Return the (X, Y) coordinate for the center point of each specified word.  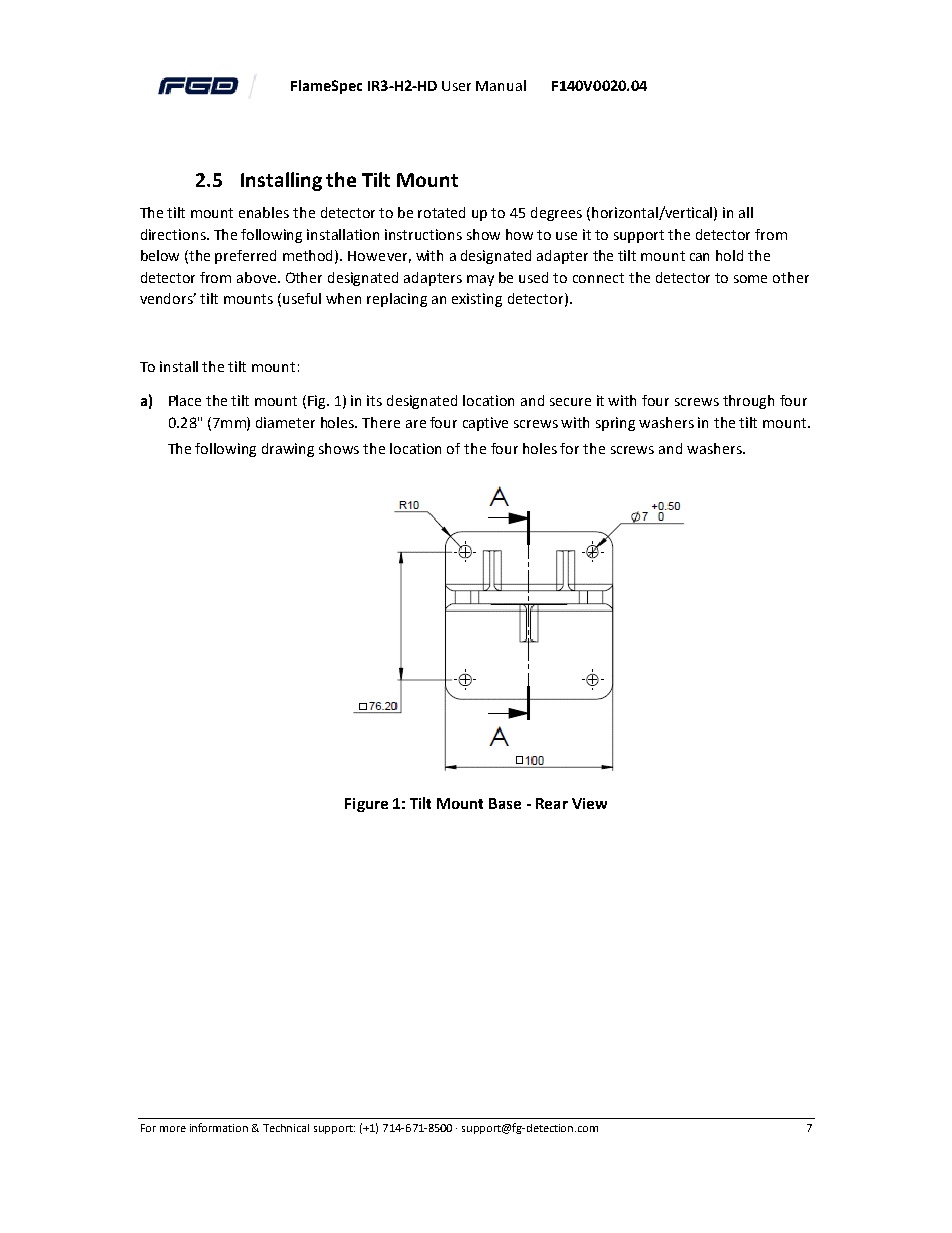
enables (264, 212)
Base (505, 803)
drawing (288, 450)
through (748, 402)
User (456, 86)
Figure (366, 805)
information (219, 1127)
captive (485, 424)
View (589, 803)
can (699, 257)
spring (615, 424)
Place (185, 400)
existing (477, 300)
